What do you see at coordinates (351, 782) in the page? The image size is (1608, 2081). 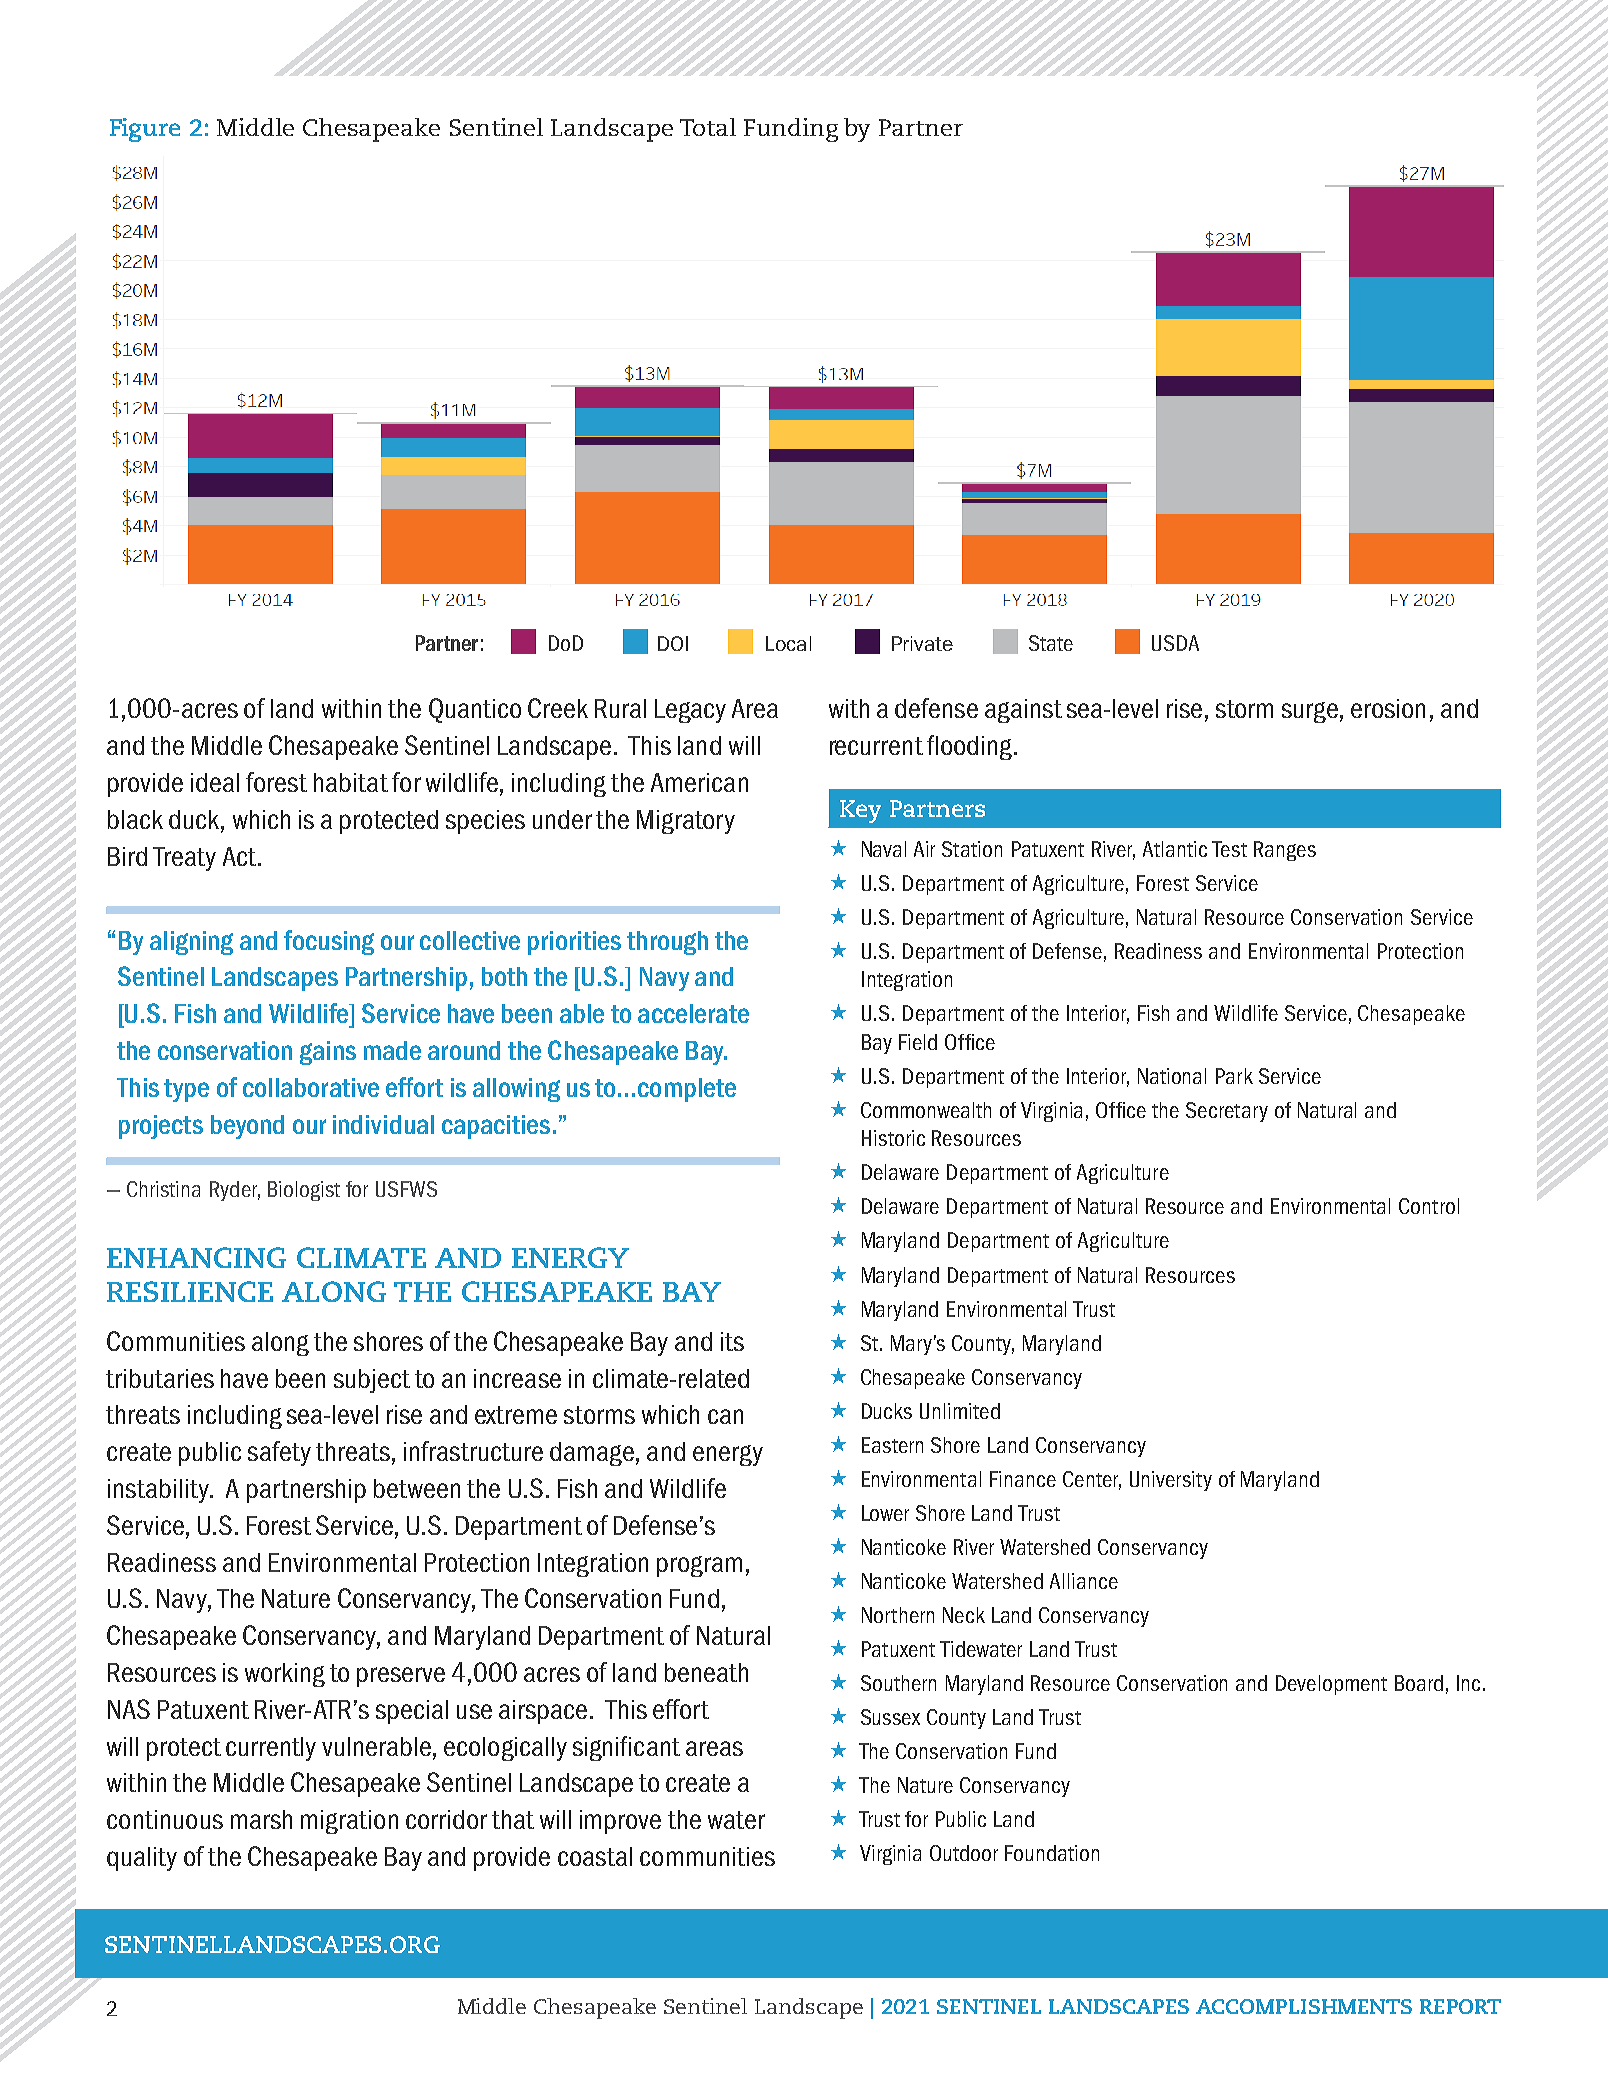 I see `habitat` at bounding box center [351, 782].
